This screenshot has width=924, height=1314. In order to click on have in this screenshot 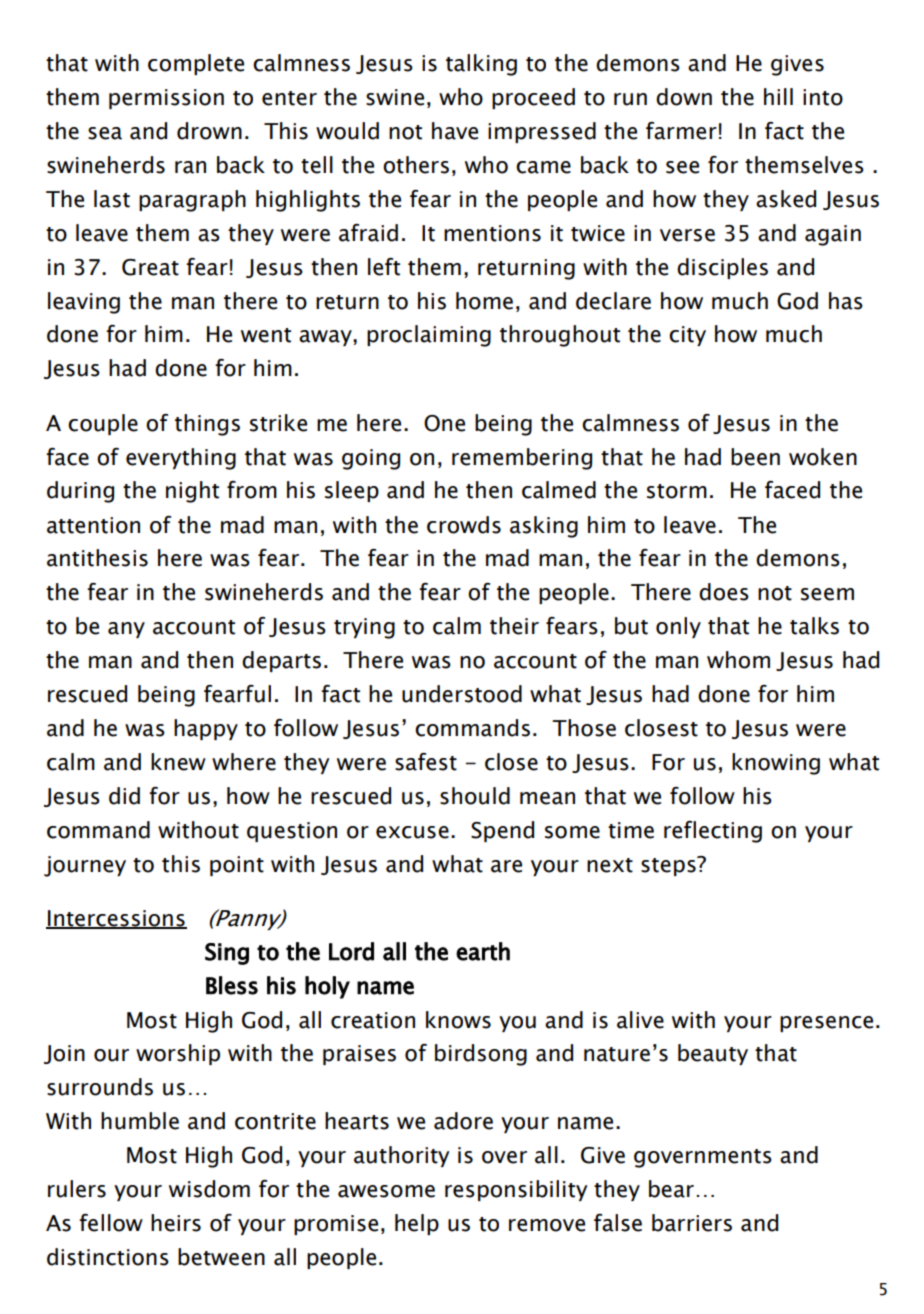, I will do `click(455, 131)`.
